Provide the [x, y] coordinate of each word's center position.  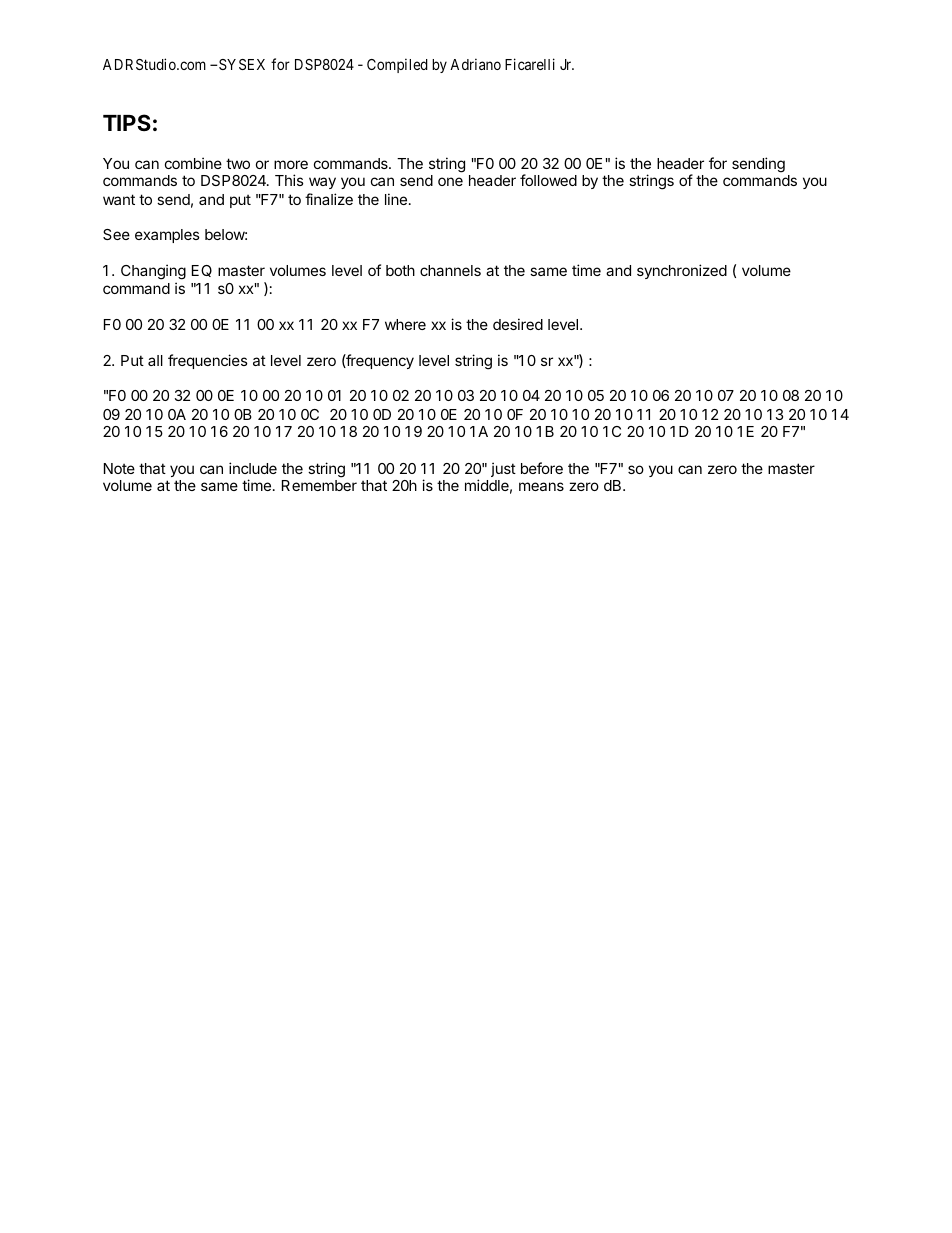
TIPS [127, 122]
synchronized [682, 271]
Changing [153, 273]
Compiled [397, 65]
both [400, 270]
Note [119, 468]
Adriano [475, 64]
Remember [319, 485]
